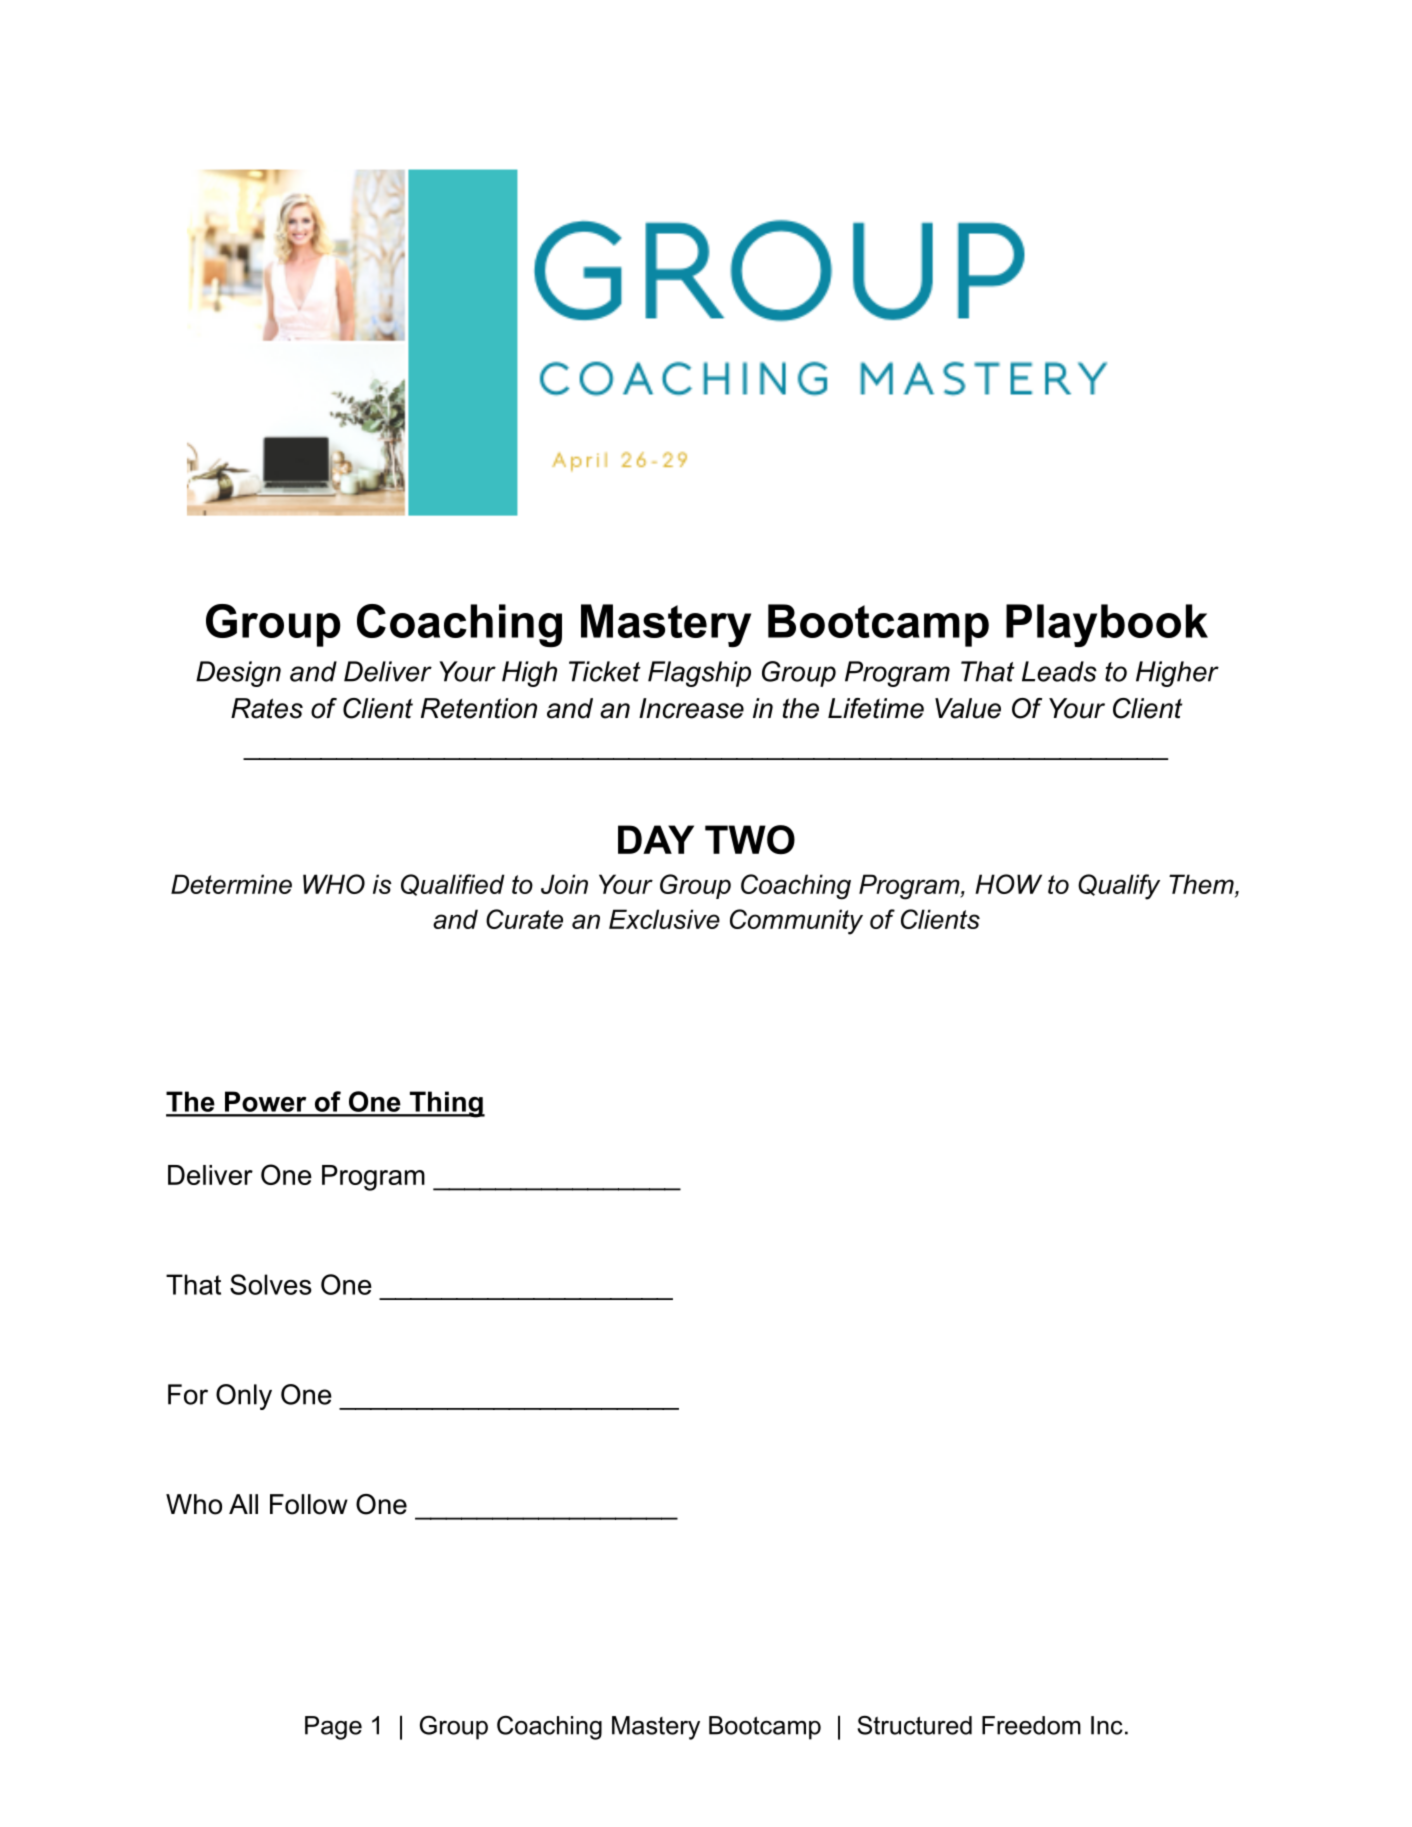  What do you see at coordinates (309, 1504) in the screenshot?
I see `Follow` at bounding box center [309, 1504].
